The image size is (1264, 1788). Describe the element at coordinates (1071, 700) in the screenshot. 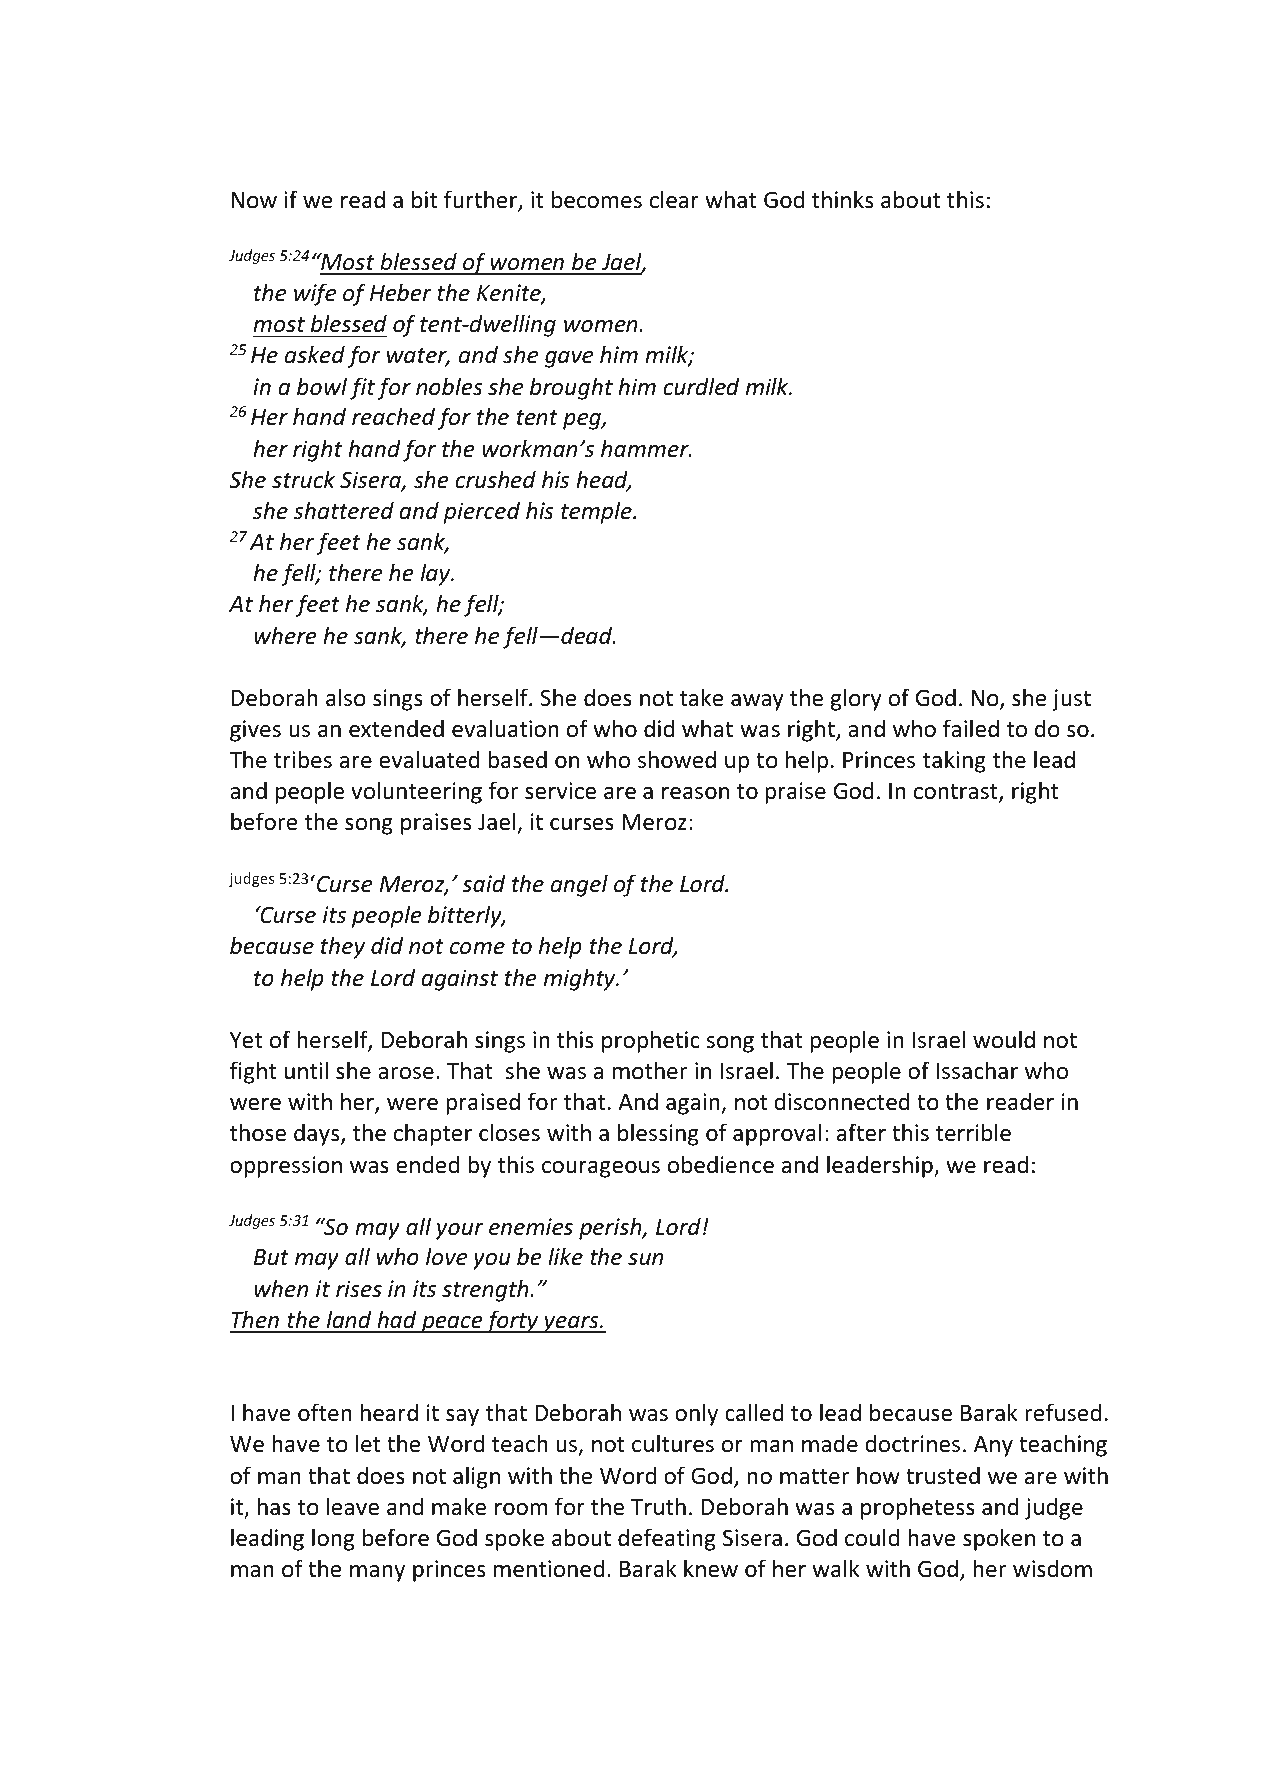

I see `just` at that location.
